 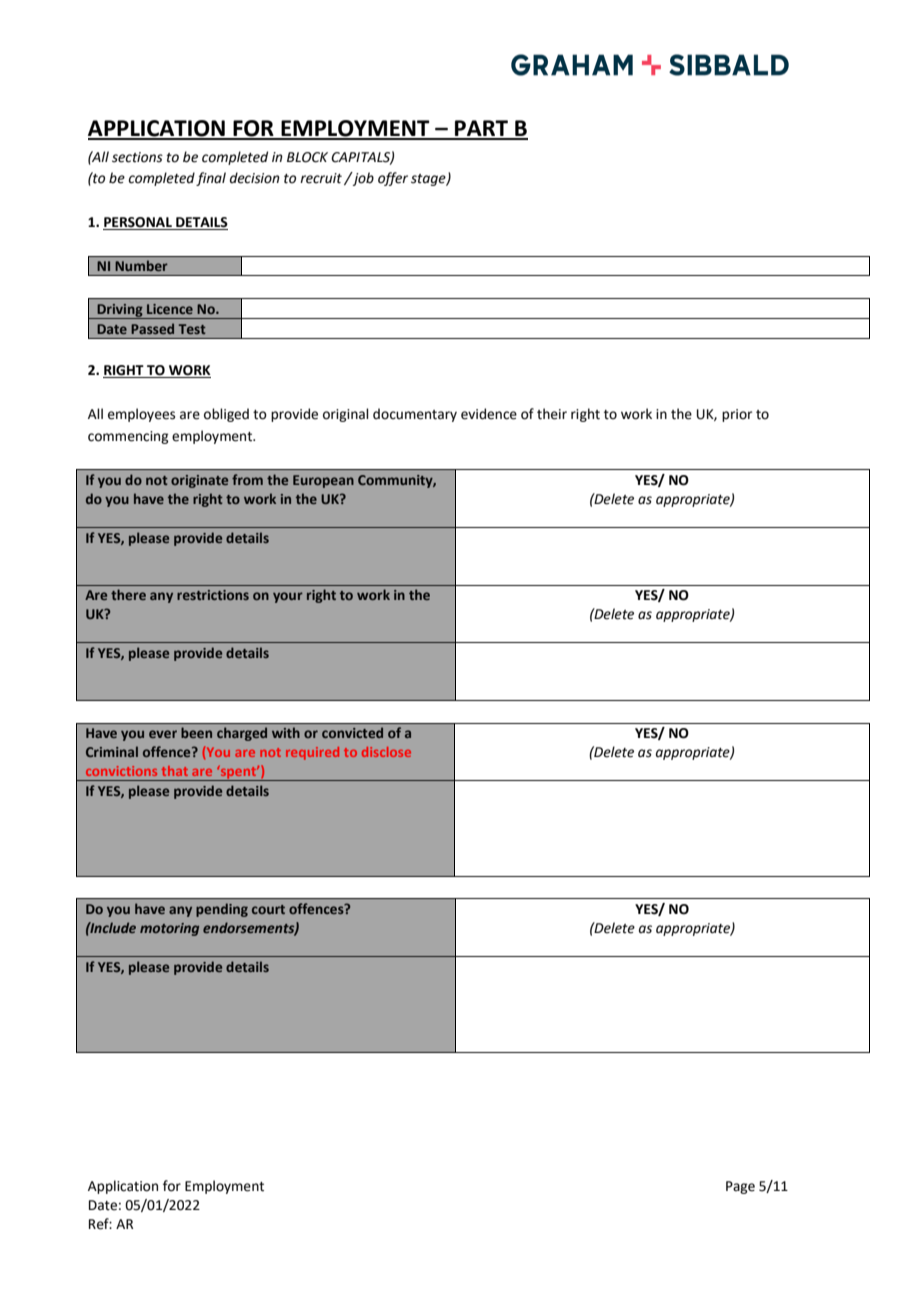 I want to click on offer, so click(x=393, y=179).
